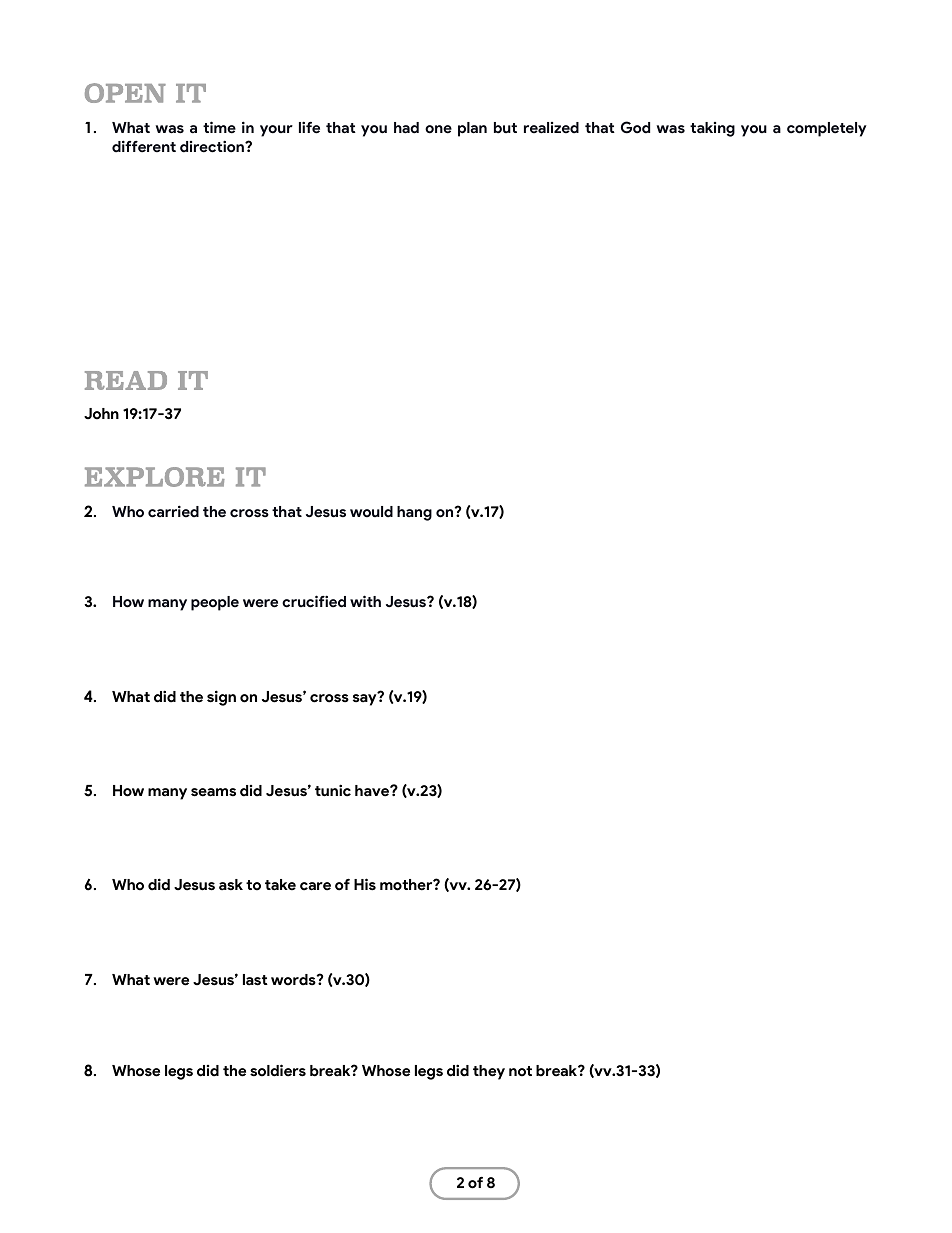 Image resolution: width=952 pixels, height=1233 pixels. I want to click on would, so click(371, 512).
